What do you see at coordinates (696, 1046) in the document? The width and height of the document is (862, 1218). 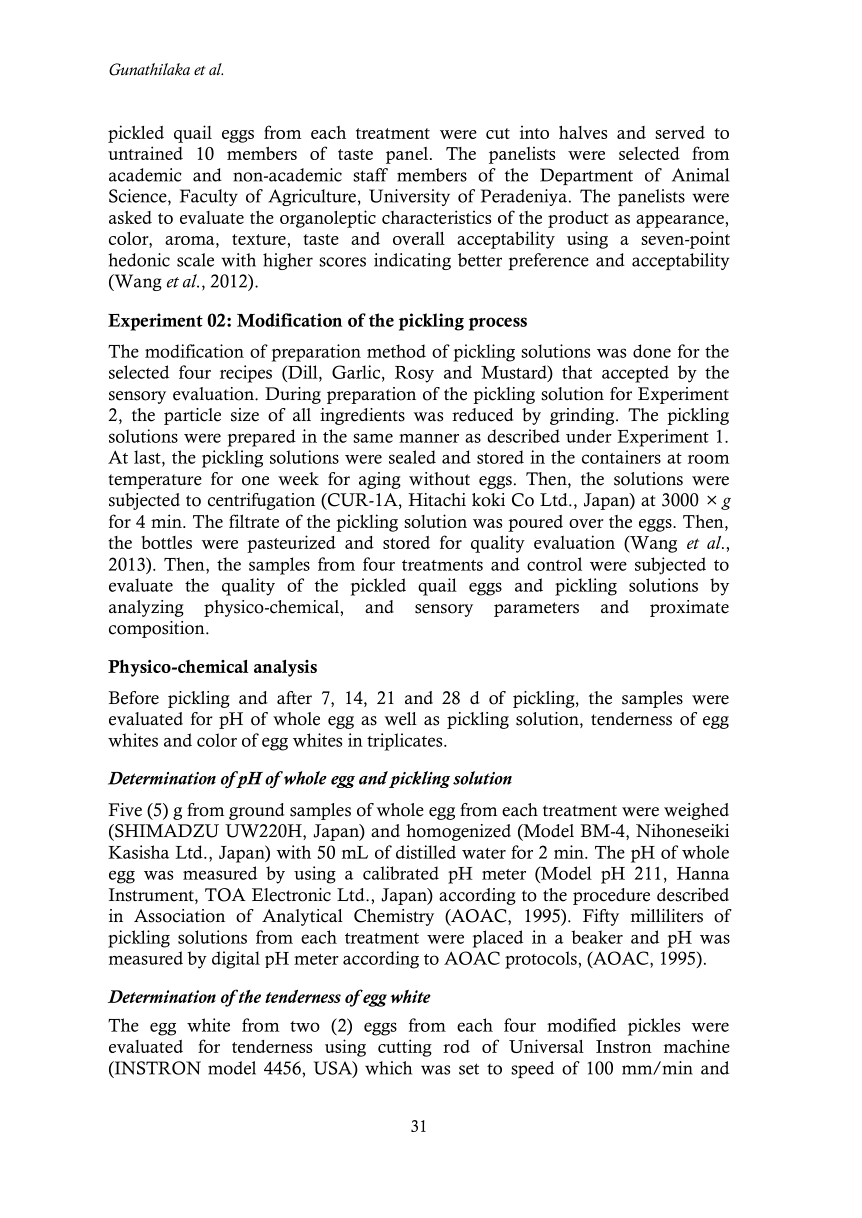 I see `machine` at bounding box center [696, 1046].
